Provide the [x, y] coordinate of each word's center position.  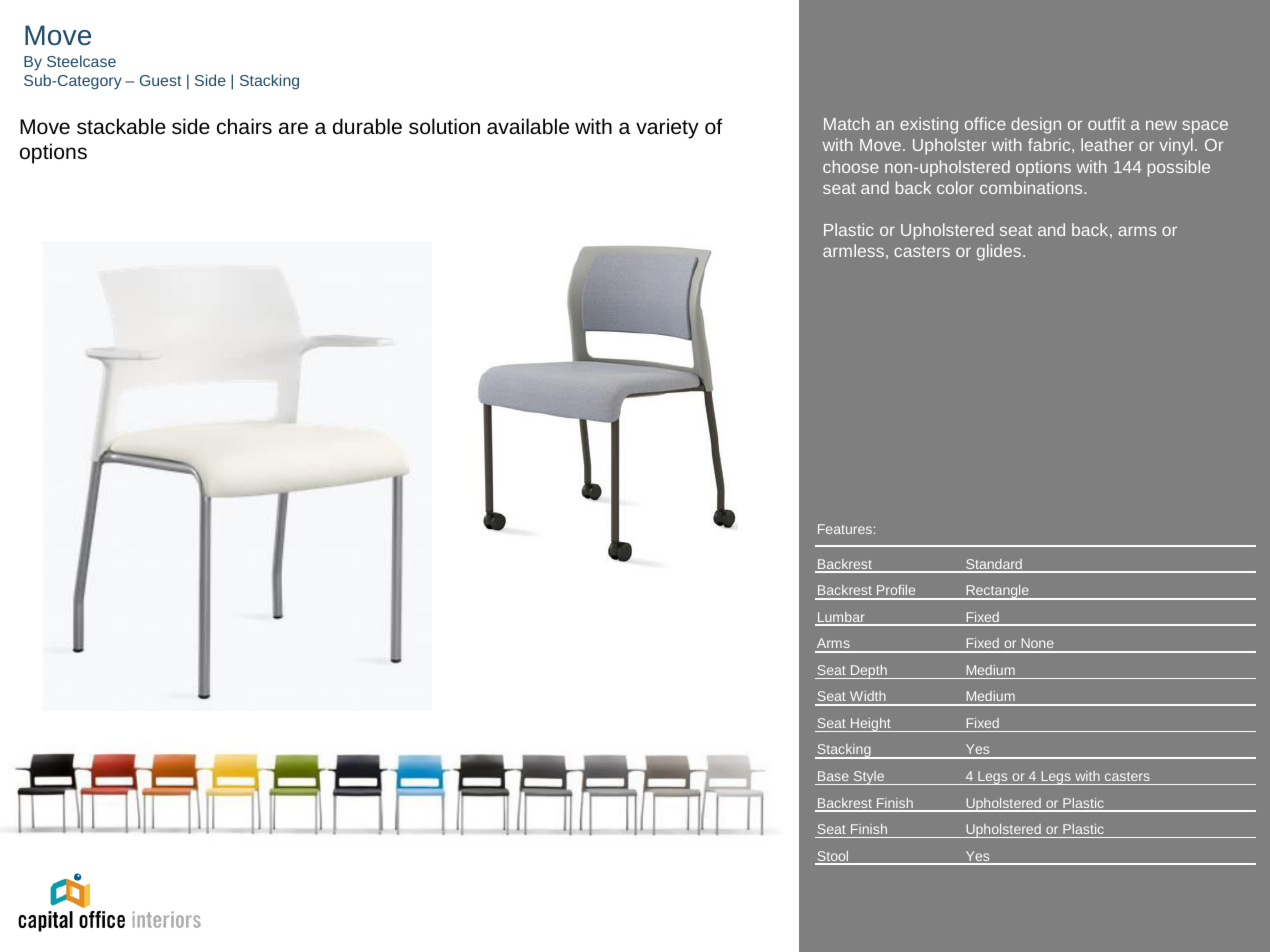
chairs [244, 126]
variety [667, 128]
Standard [994, 565]
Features [845, 529]
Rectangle [997, 592]
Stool [833, 857]
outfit [1107, 123]
